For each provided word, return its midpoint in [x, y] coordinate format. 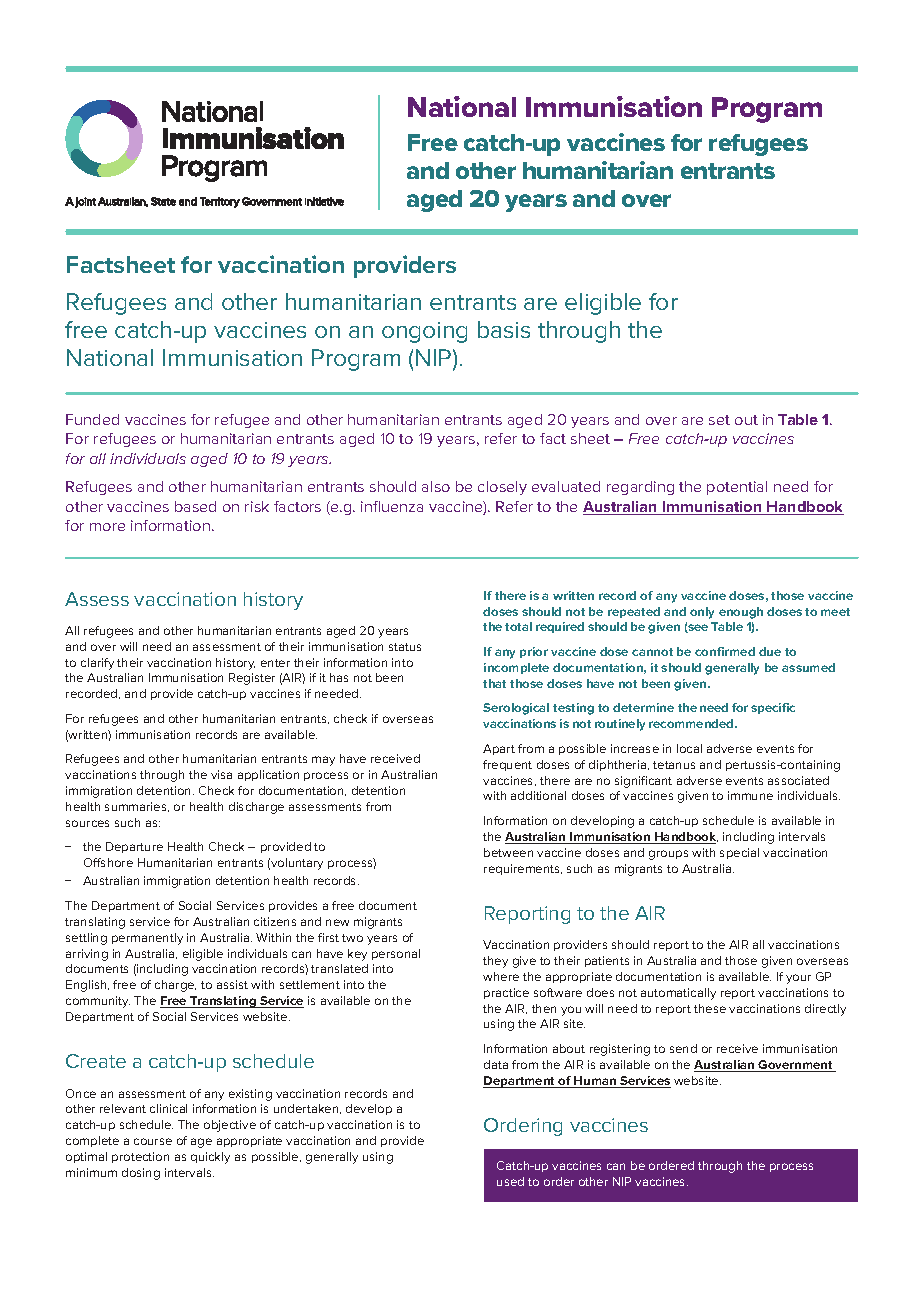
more [107, 527]
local [689, 748]
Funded [92, 419]
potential [737, 488]
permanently [147, 939]
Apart [499, 749]
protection [140, 1157]
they [495, 962]
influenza [392, 506]
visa [221, 774]
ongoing [424, 332]
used [510, 1181]
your [798, 979]
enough [741, 613]
